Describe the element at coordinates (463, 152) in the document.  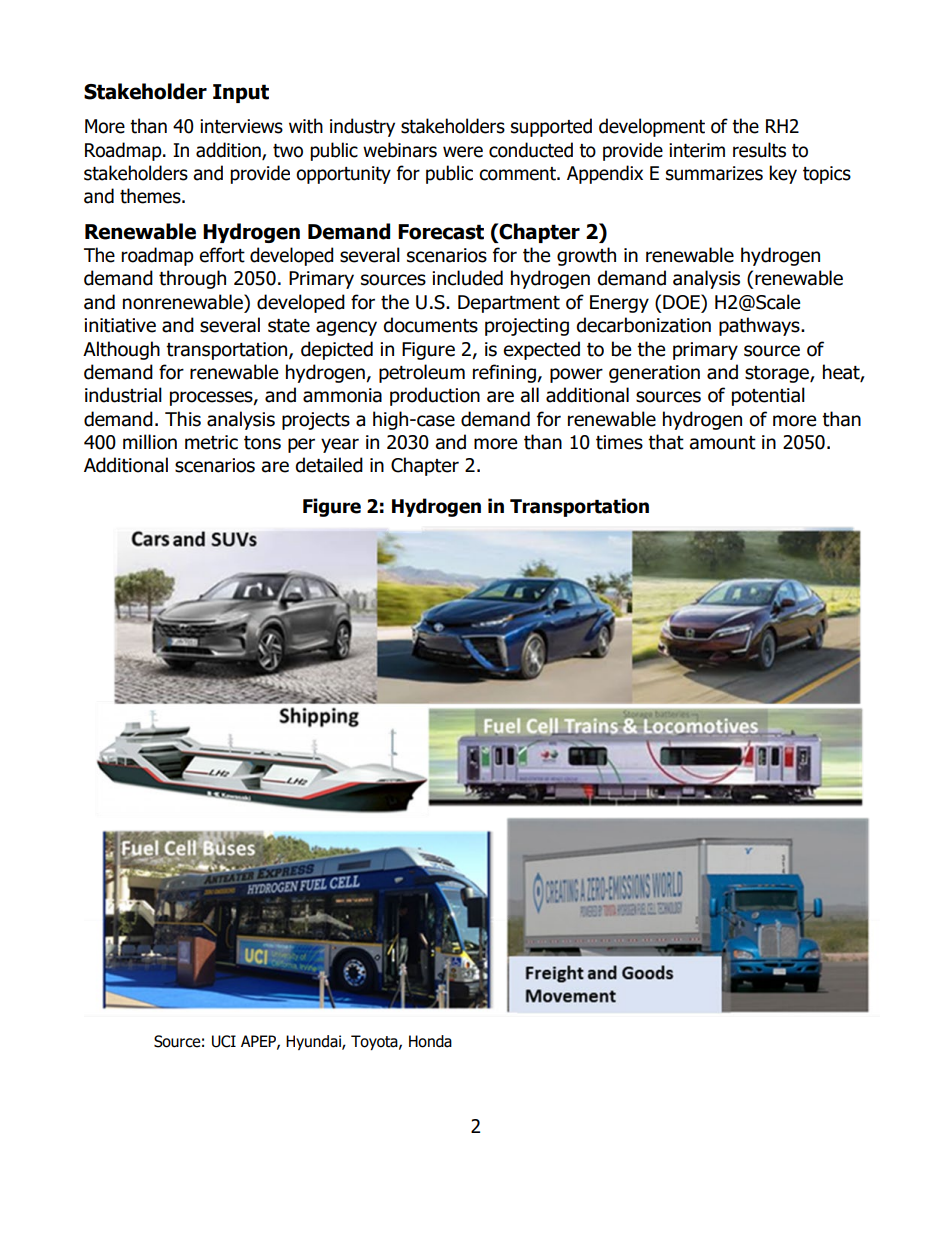
I see `were` at that location.
